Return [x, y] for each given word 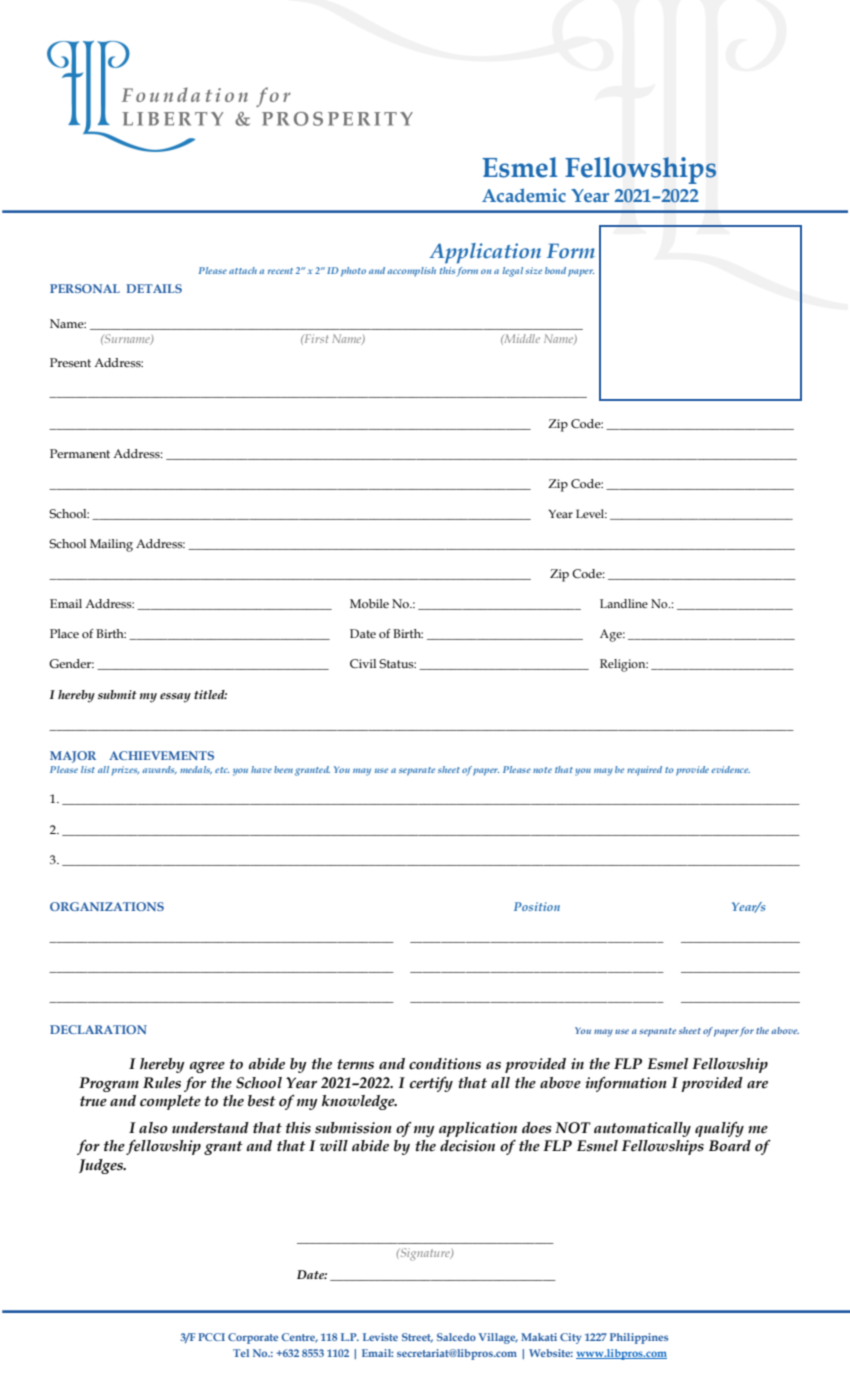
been [283, 769]
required [644, 771]
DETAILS [154, 288]
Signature [425, 1254]
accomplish [411, 272]
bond [555, 270]
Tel [241, 1353]
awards [159, 770]
